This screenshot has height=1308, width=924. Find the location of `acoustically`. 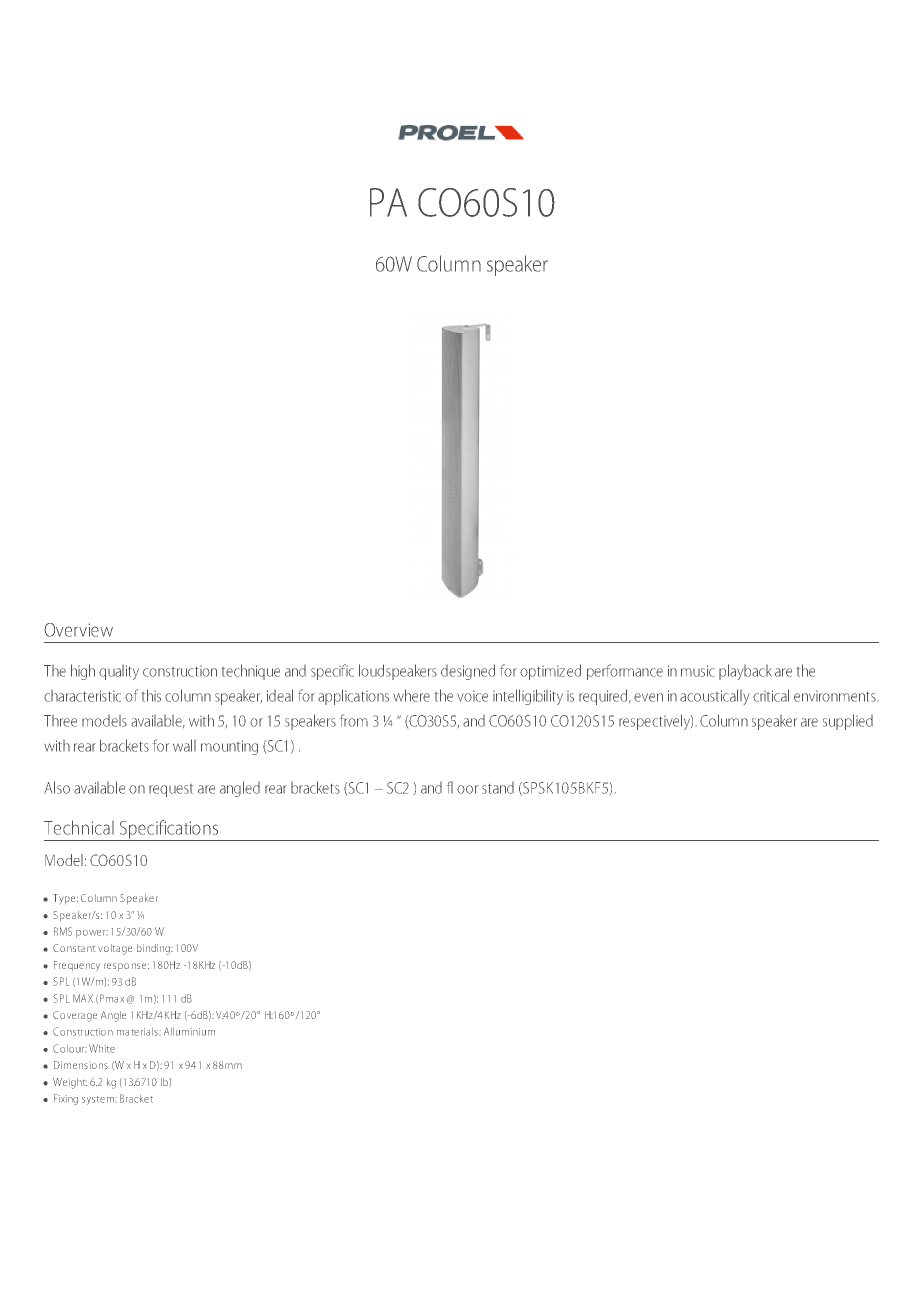

acoustically is located at coordinates (714, 697).
